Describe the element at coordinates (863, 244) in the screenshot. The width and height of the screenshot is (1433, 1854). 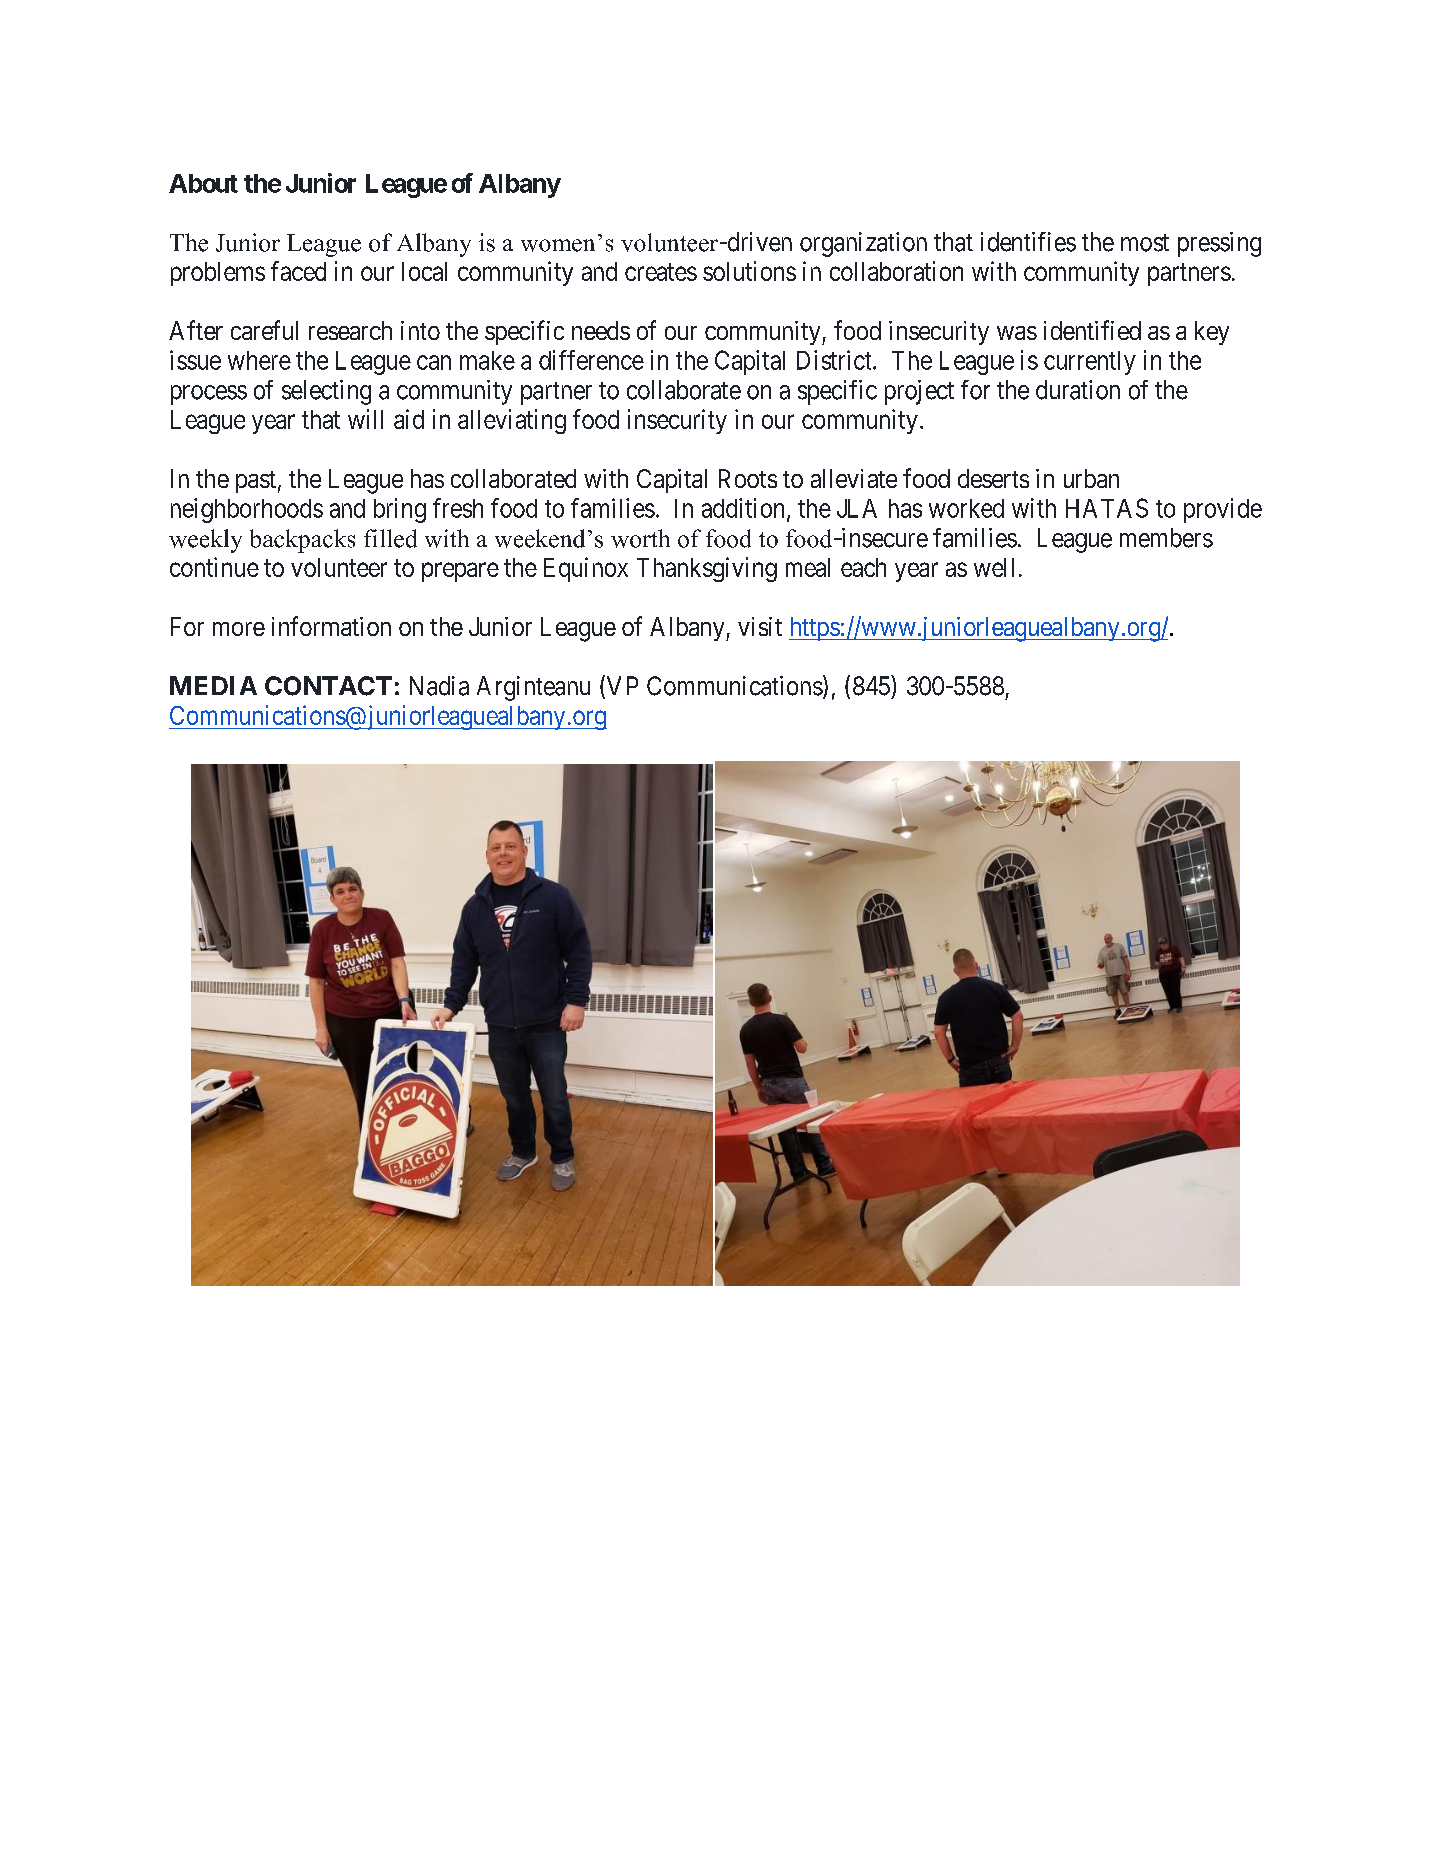
I see `organization` at that location.
